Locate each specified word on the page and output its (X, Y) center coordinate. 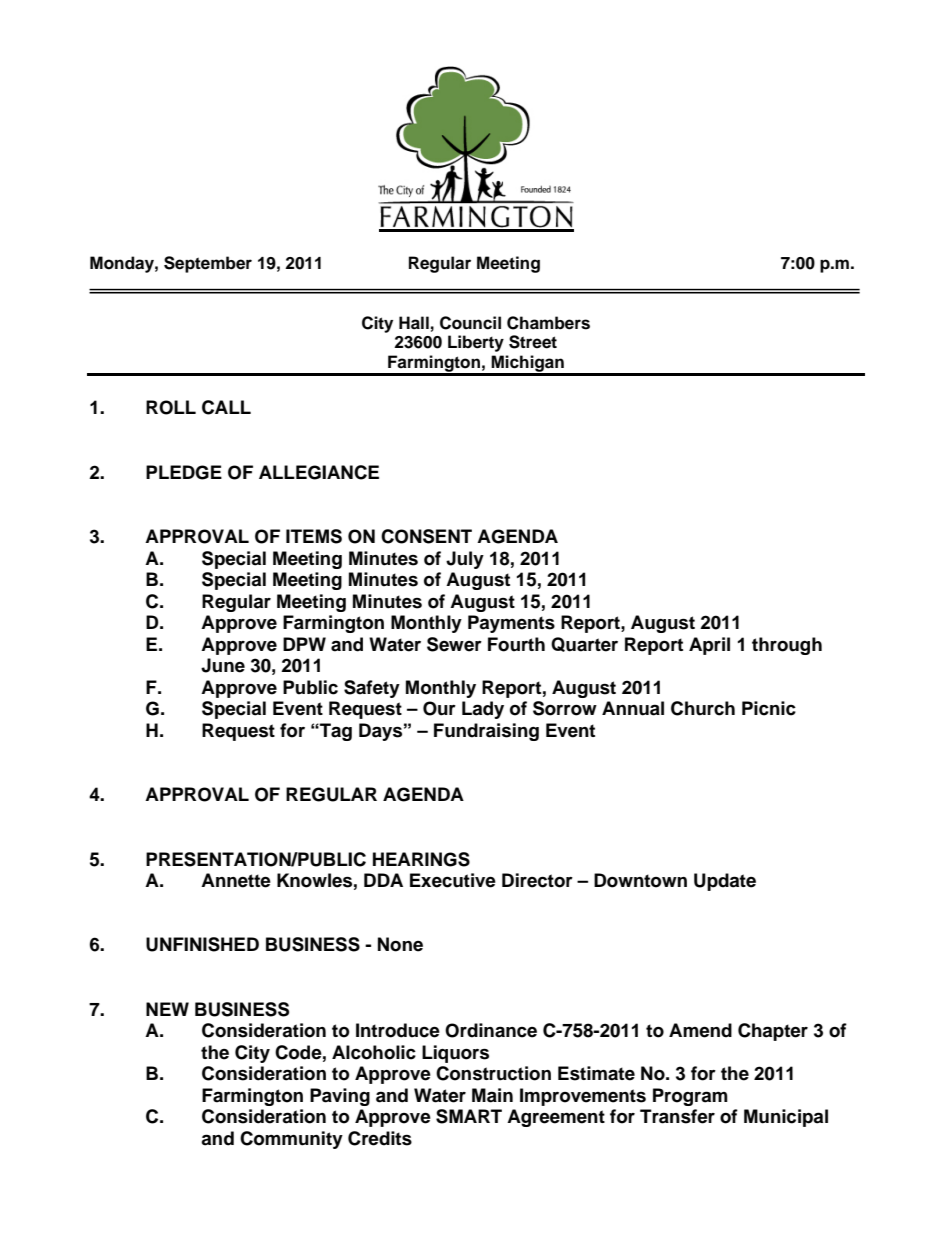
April (709, 646)
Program (690, 1097)
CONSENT (426, 536)
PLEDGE (184, 472)
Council (470, 323)
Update (725, 882)
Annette (236, 880)
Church (703, 708)
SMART (469, 1116)
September (208, 264)
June (223, 665)
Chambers (548, 323)
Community (291, 1140)
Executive (453, 880)
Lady (483, 710)
